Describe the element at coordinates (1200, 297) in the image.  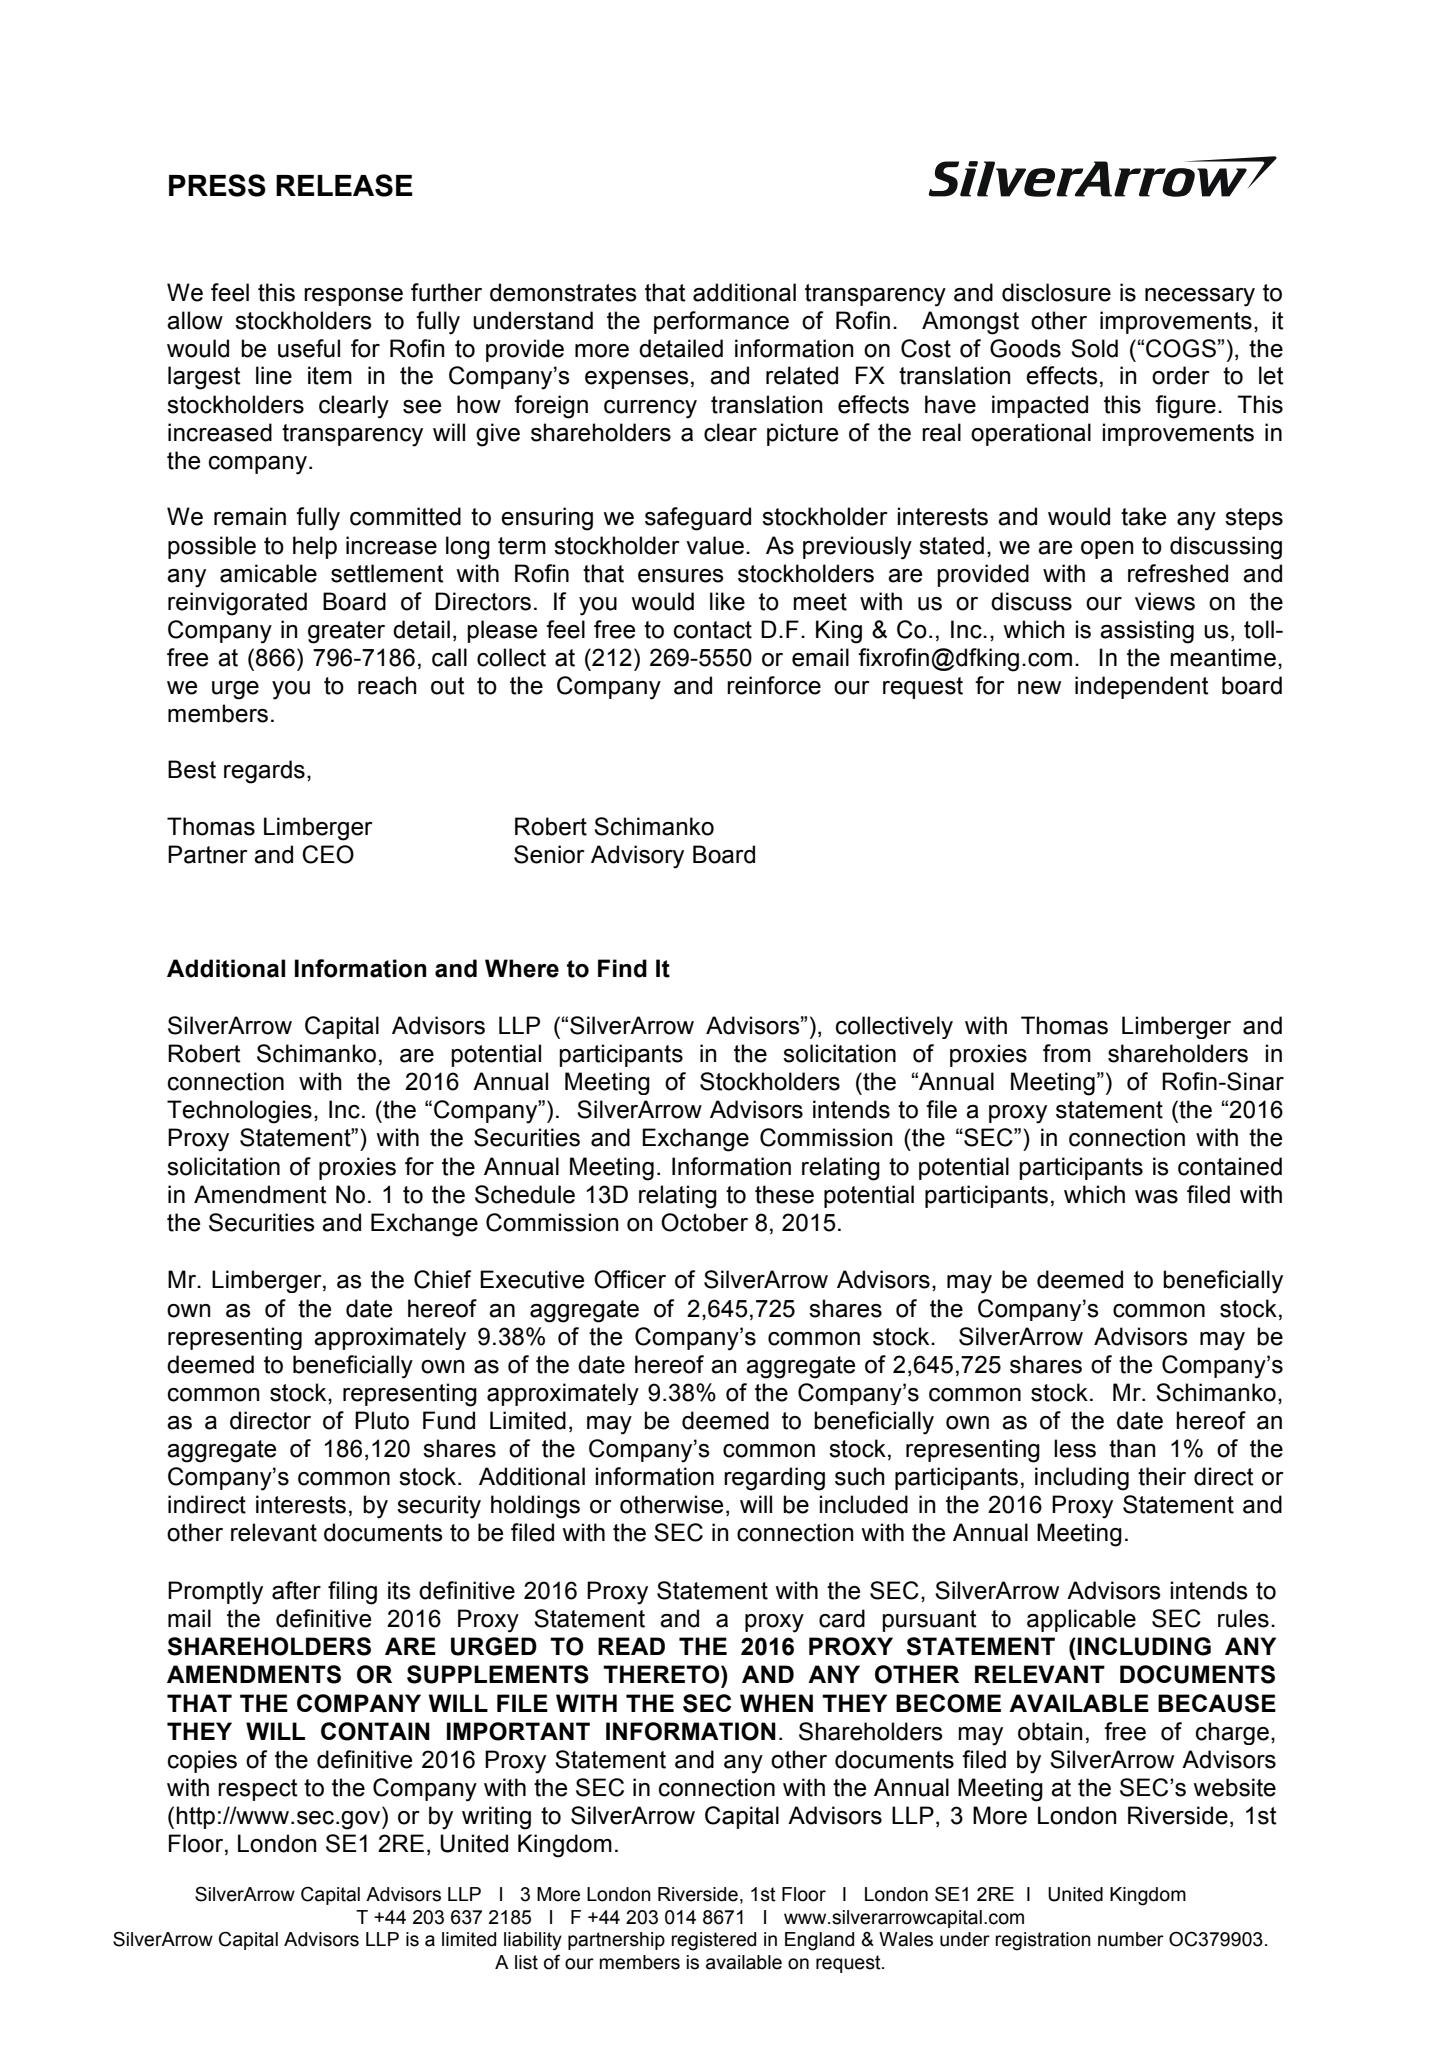
I see `necessary` at that location.
